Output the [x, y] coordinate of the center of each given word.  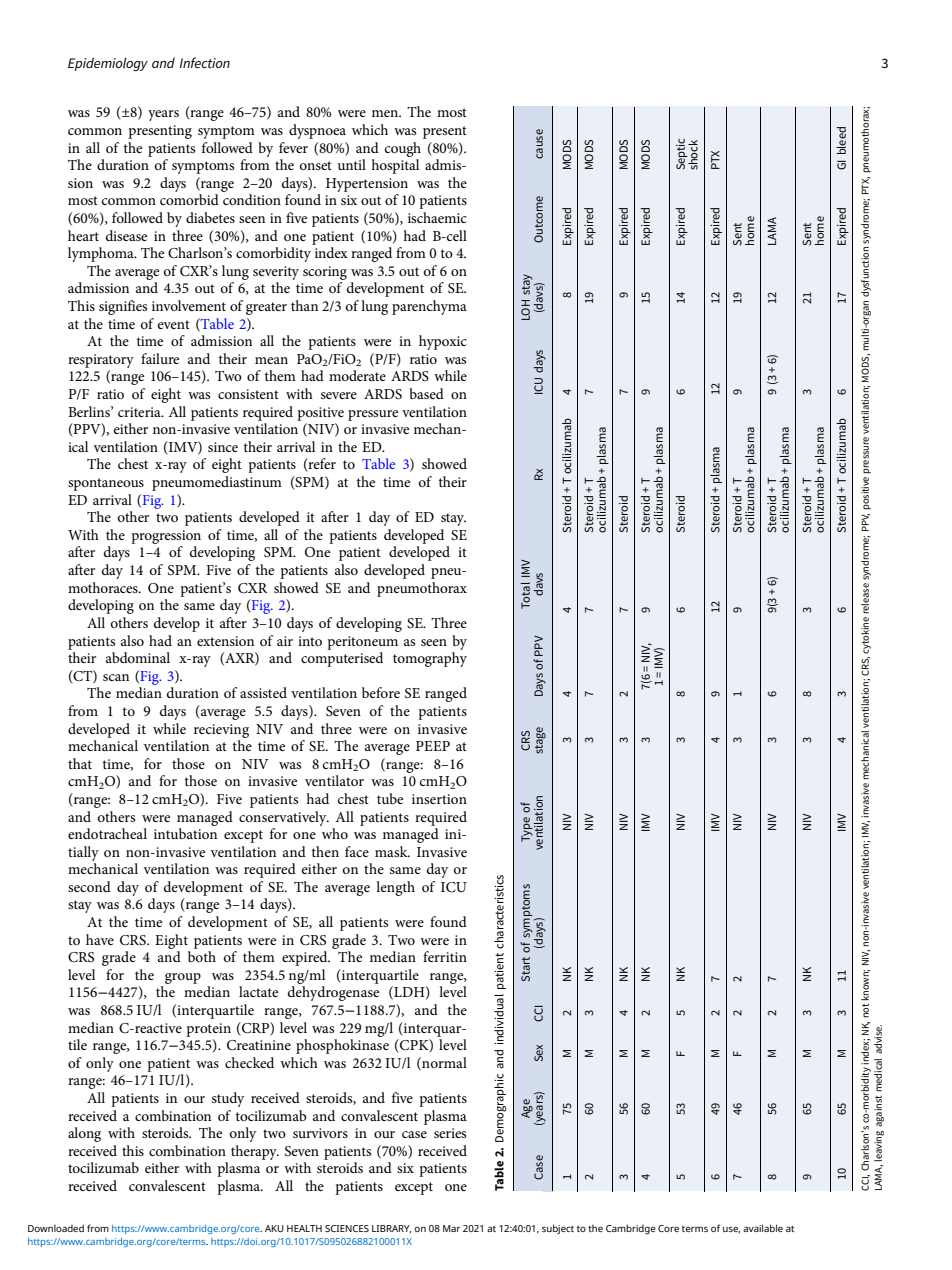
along [84, 1134]
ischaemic [437, 217]
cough [403, 149]
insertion [439, 799]
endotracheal [107, 833]
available [763, 1228]
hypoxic [443, 342]
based [426, 393]
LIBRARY [391, 1229]
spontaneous [106, 484]
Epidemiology [108, 64]
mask [392, 851]
